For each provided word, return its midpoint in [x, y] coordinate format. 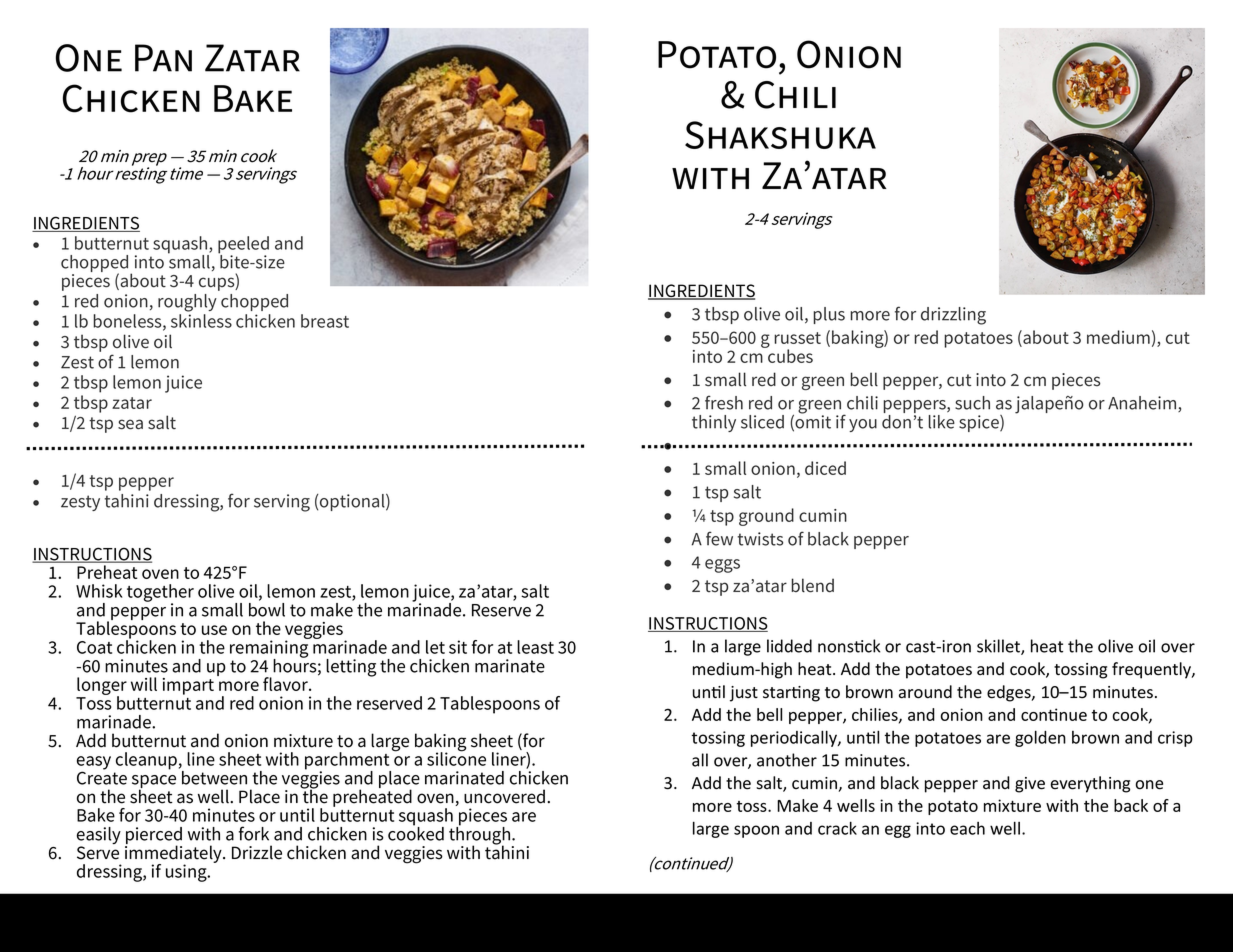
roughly [187, 303]
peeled [243, 246]
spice [980, 423]
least [535, 647]
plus [829, 315]
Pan [163, 58]
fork [254, 833]
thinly [714, 423]
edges [1010, 693]
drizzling [953, 316]
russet [797, 338]
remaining [270, 649]
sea [130, 424]
